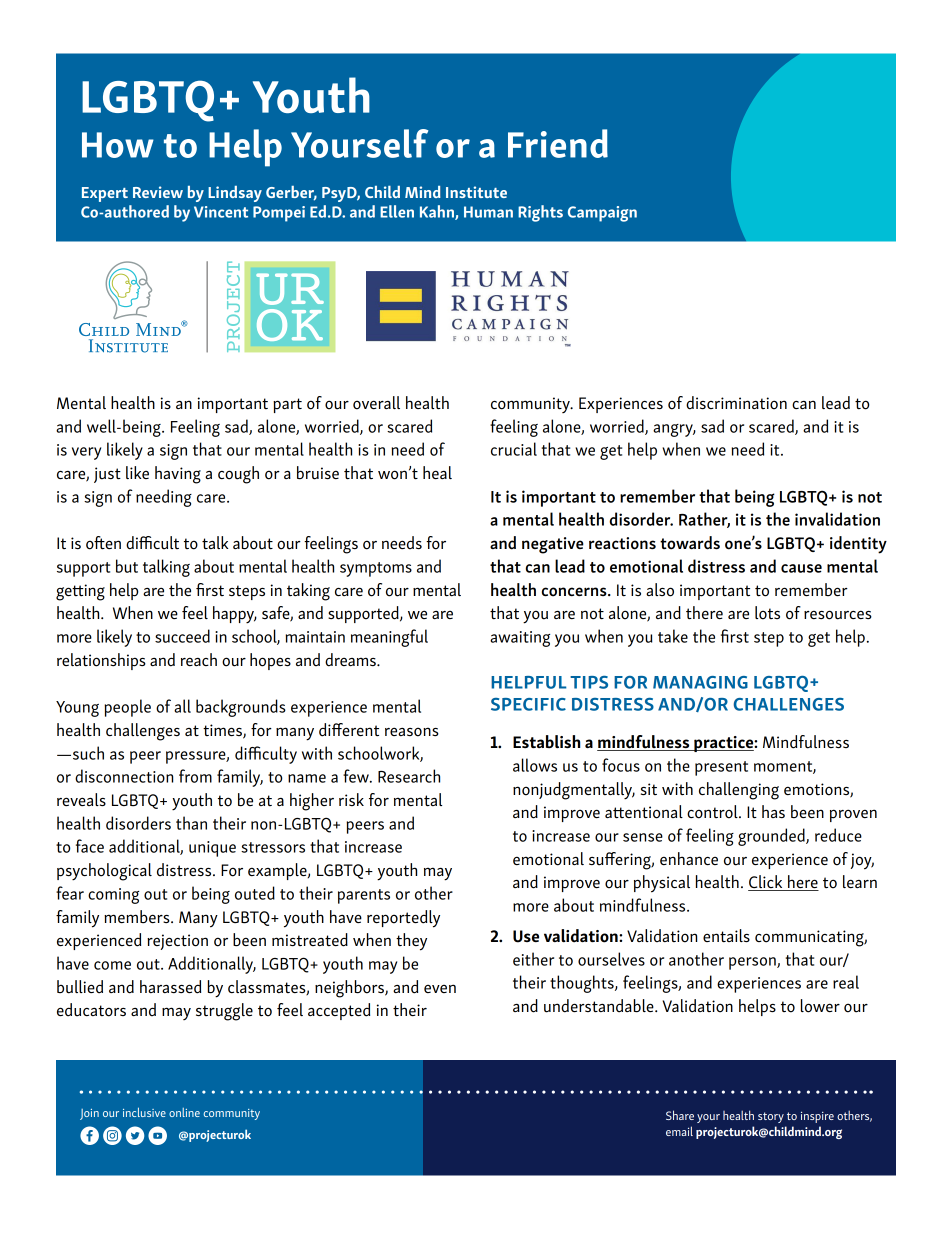 Image resolution: width=952 pixels, height=1233 pixels. What do you see at coordinates (767, 613) in the document?
I see `lots` at bounding box center [767, 613].
